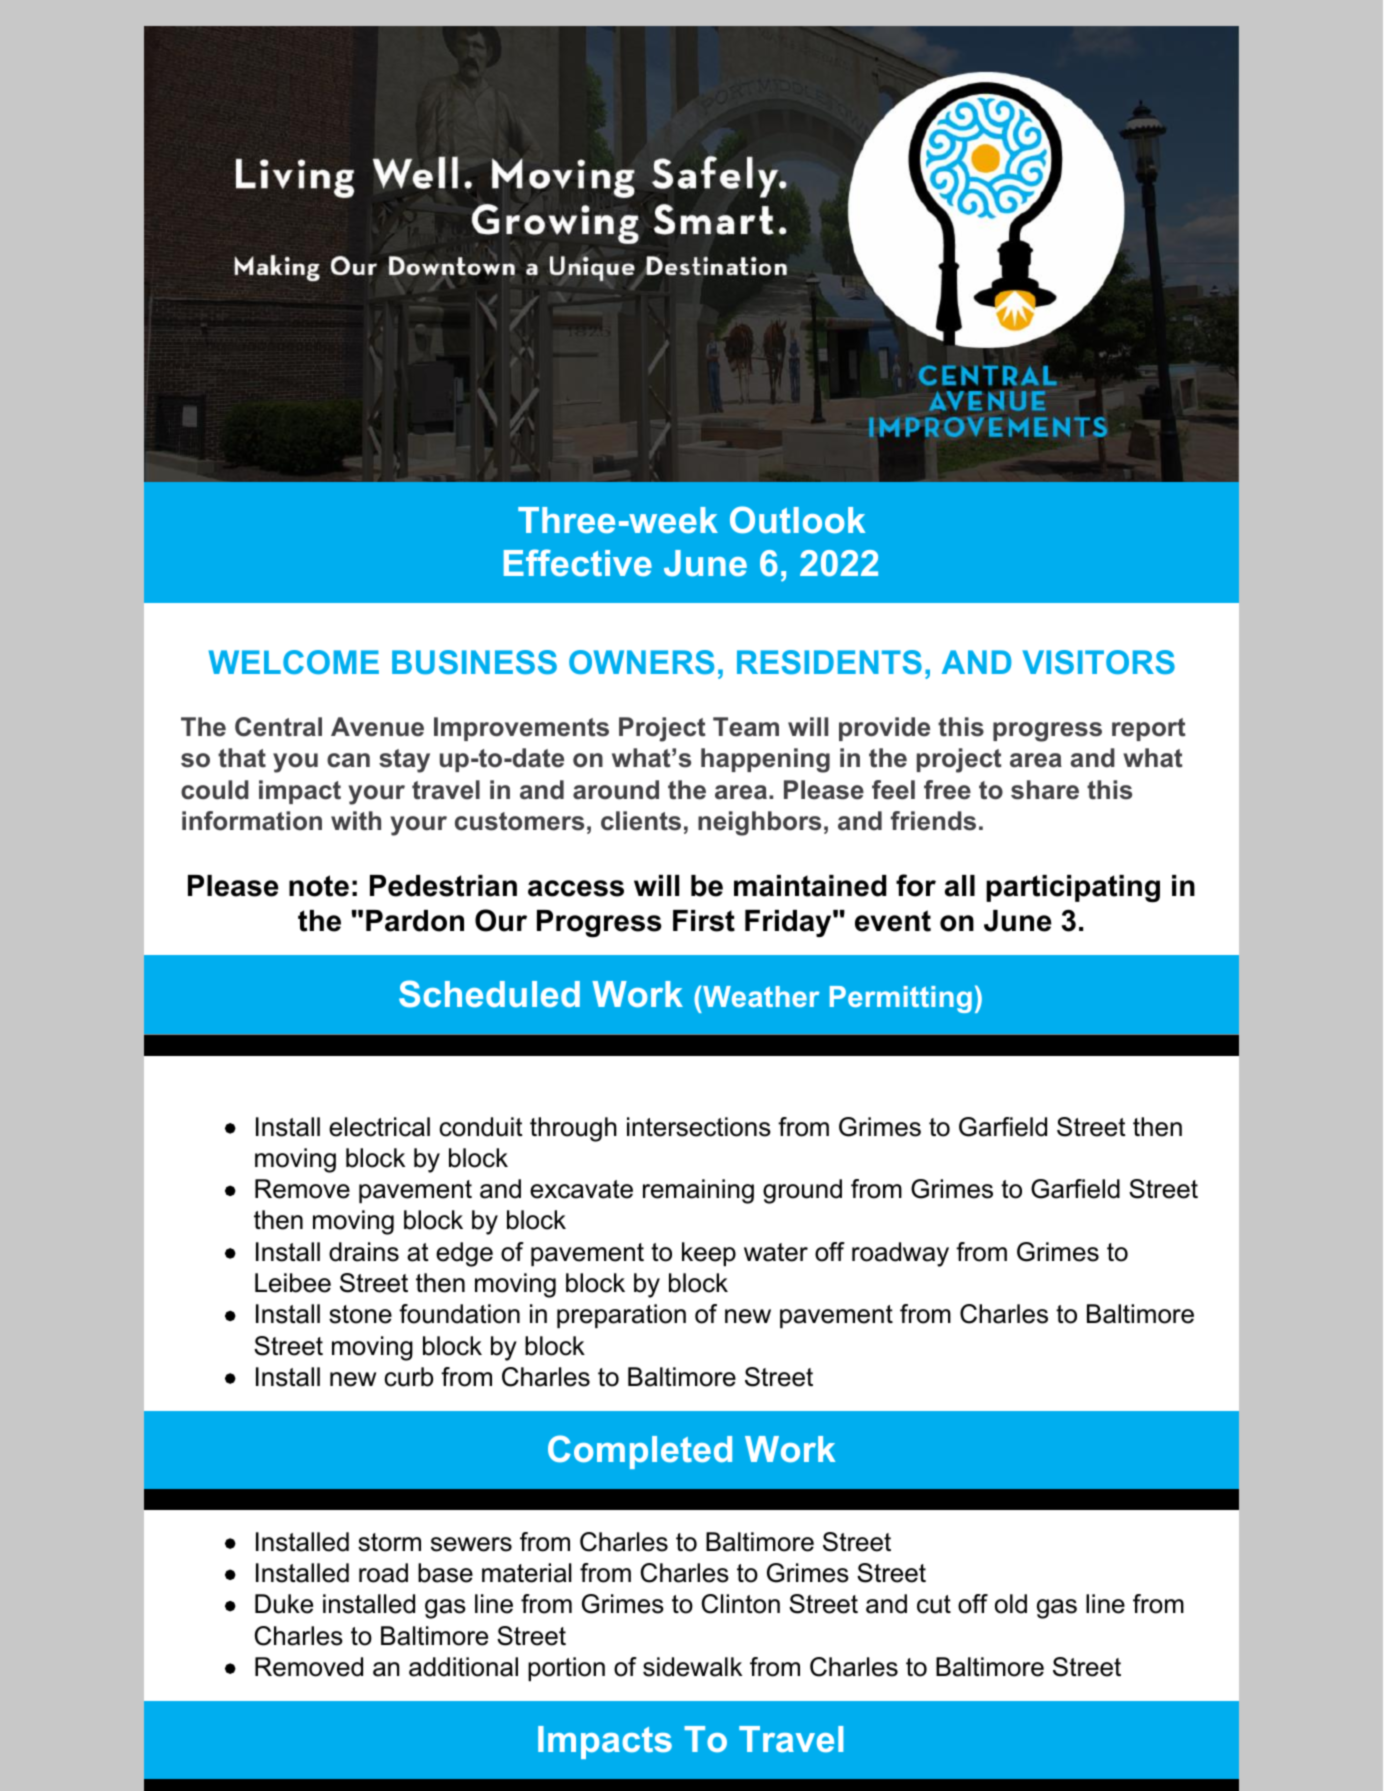 This image has width=1384, height=1791. I want to click on VISITORS, so click(1098, 662).
